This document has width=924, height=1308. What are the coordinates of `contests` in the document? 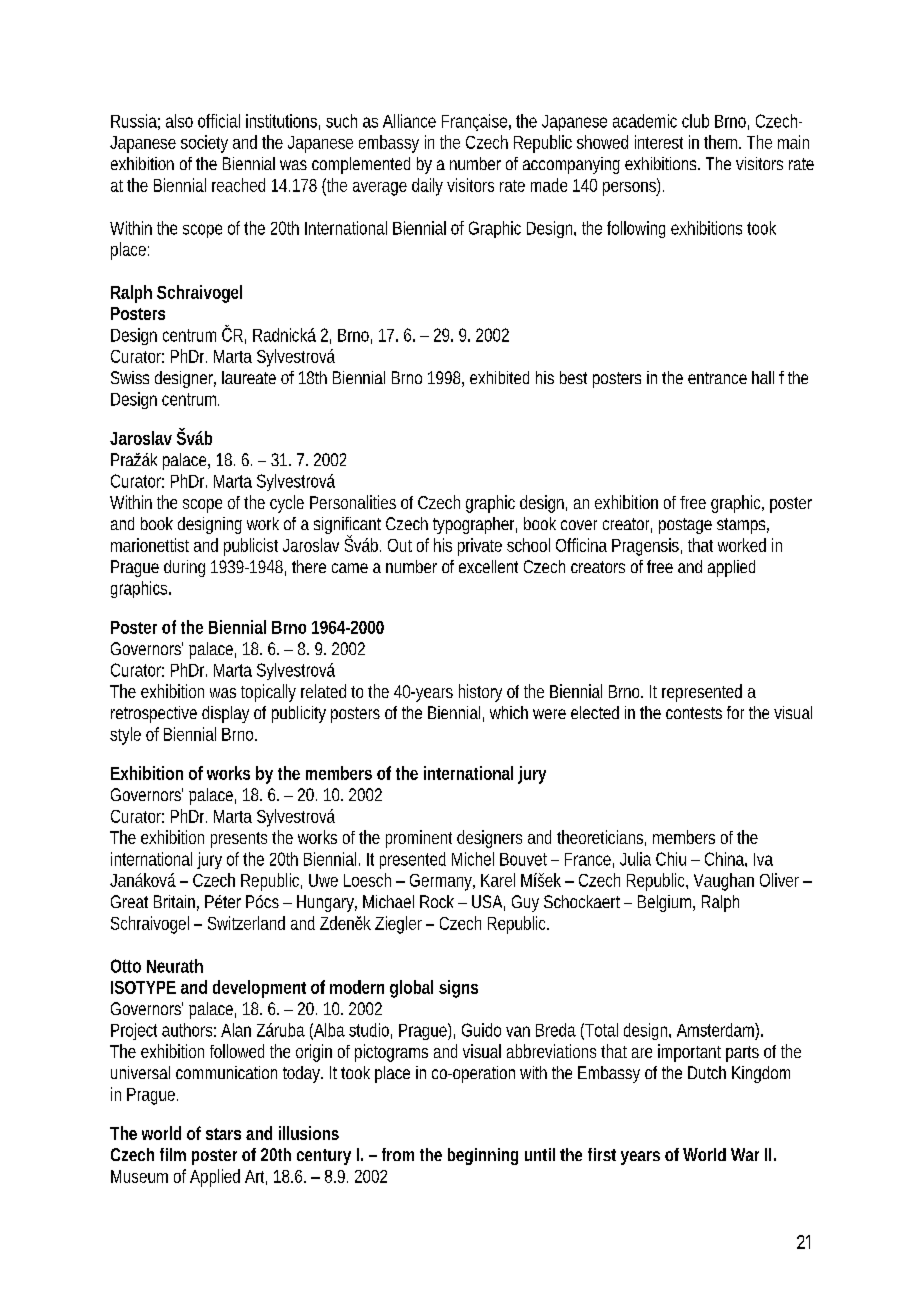 It's located at (694, 713).
